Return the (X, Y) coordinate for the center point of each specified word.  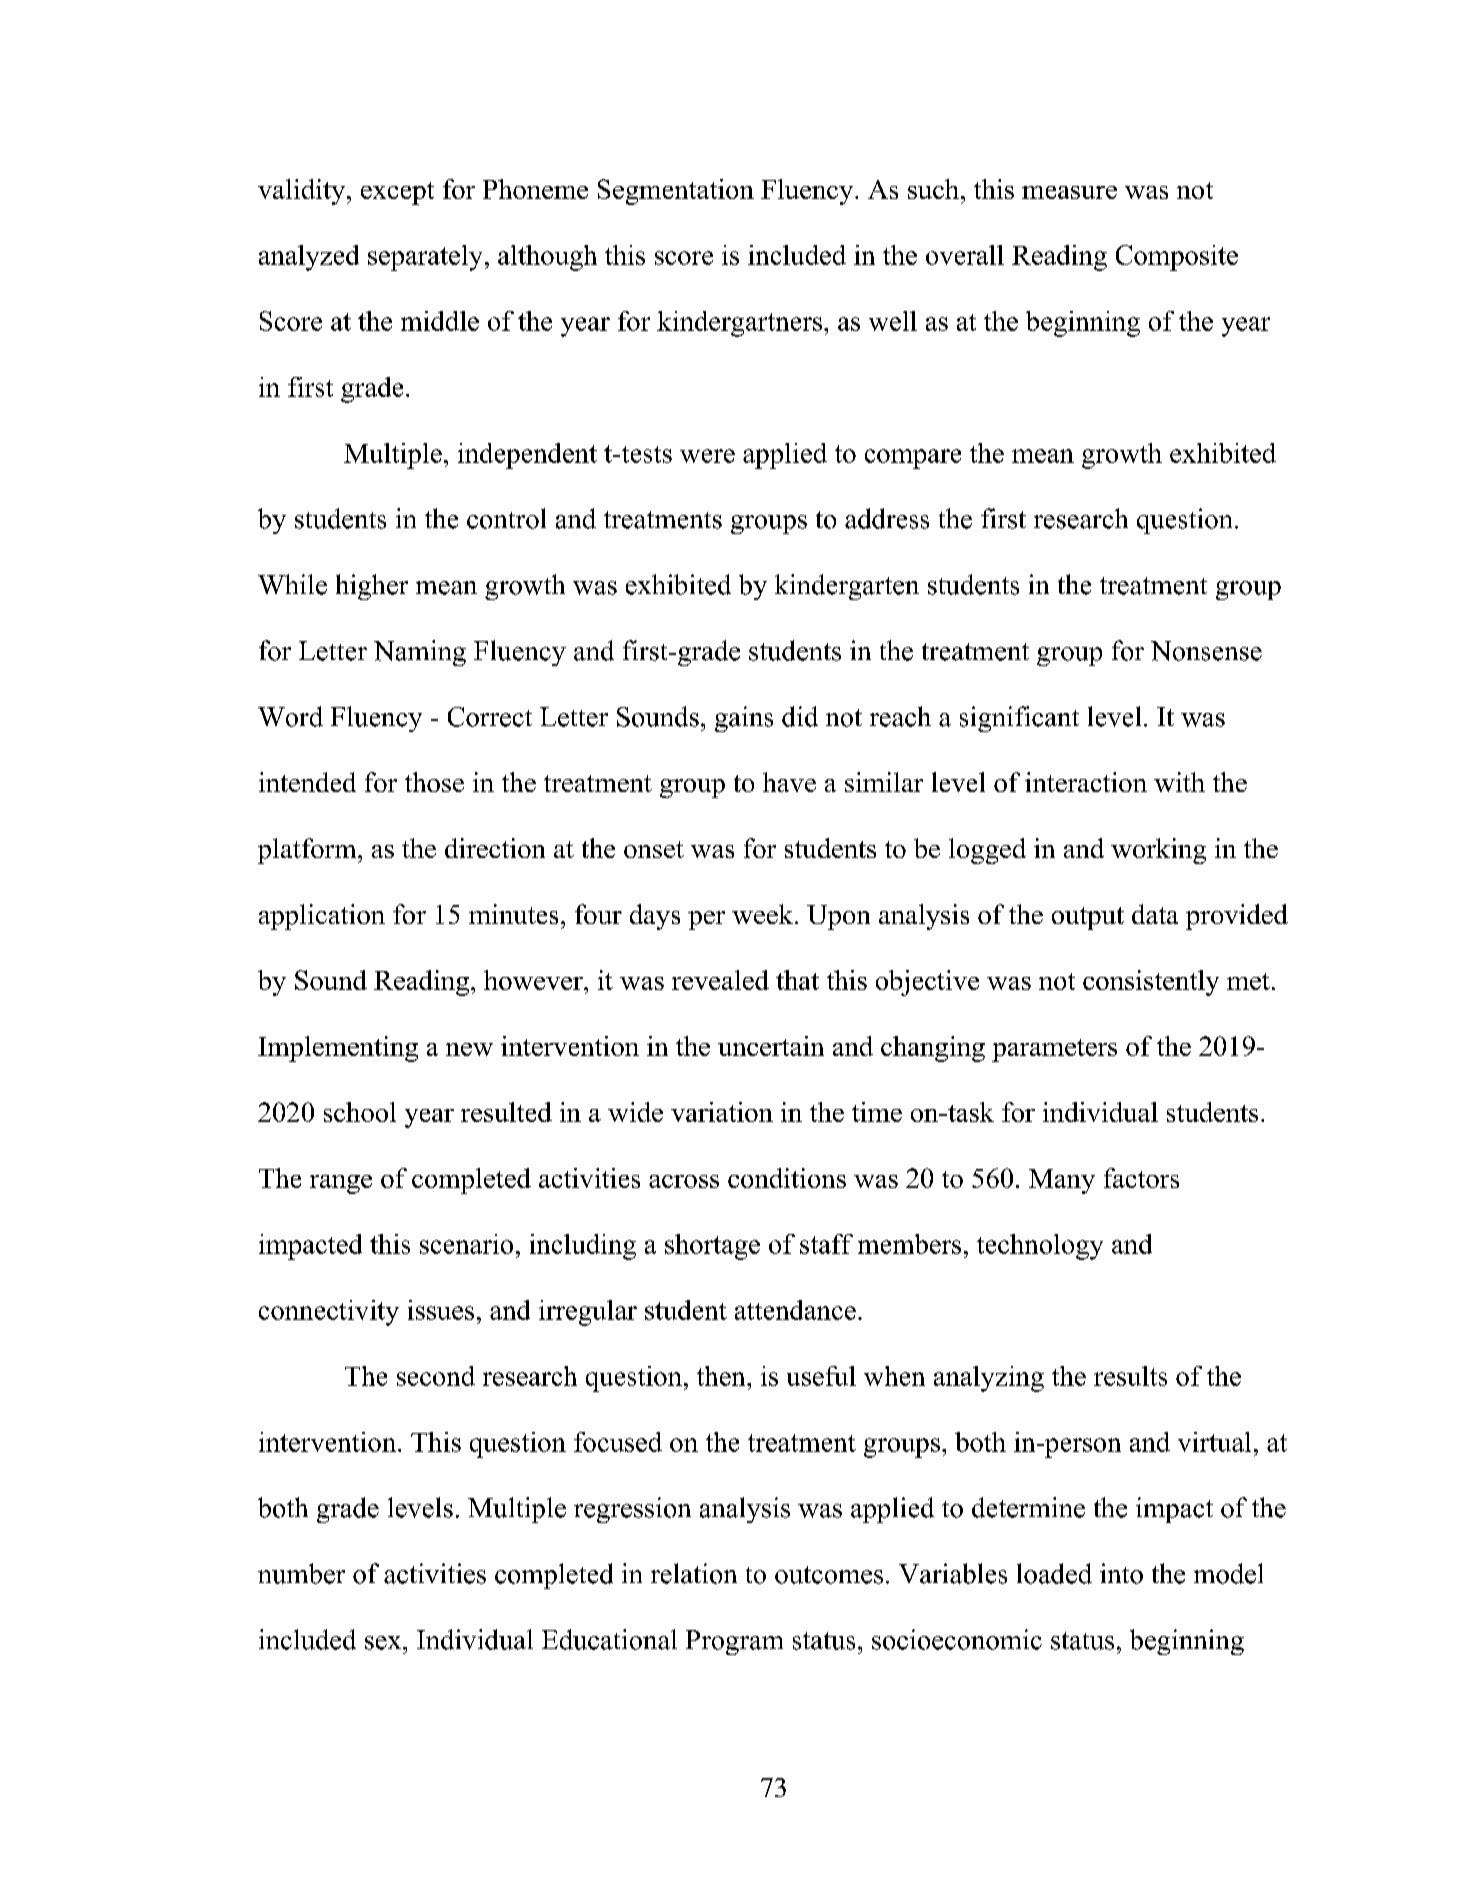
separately (425, 258)
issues (441, 1310)
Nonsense (1206, 651)
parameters (1054, 1050)
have (789, 782)
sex (384, 1643)
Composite (1177, 258)
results (1130, 1376)
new (469, 1049)
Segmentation (676, 192)
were (707, 456)
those (434, 782)
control (506, 518)
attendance (795, 1310)
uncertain (771, 1046)
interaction (1086, 782)
